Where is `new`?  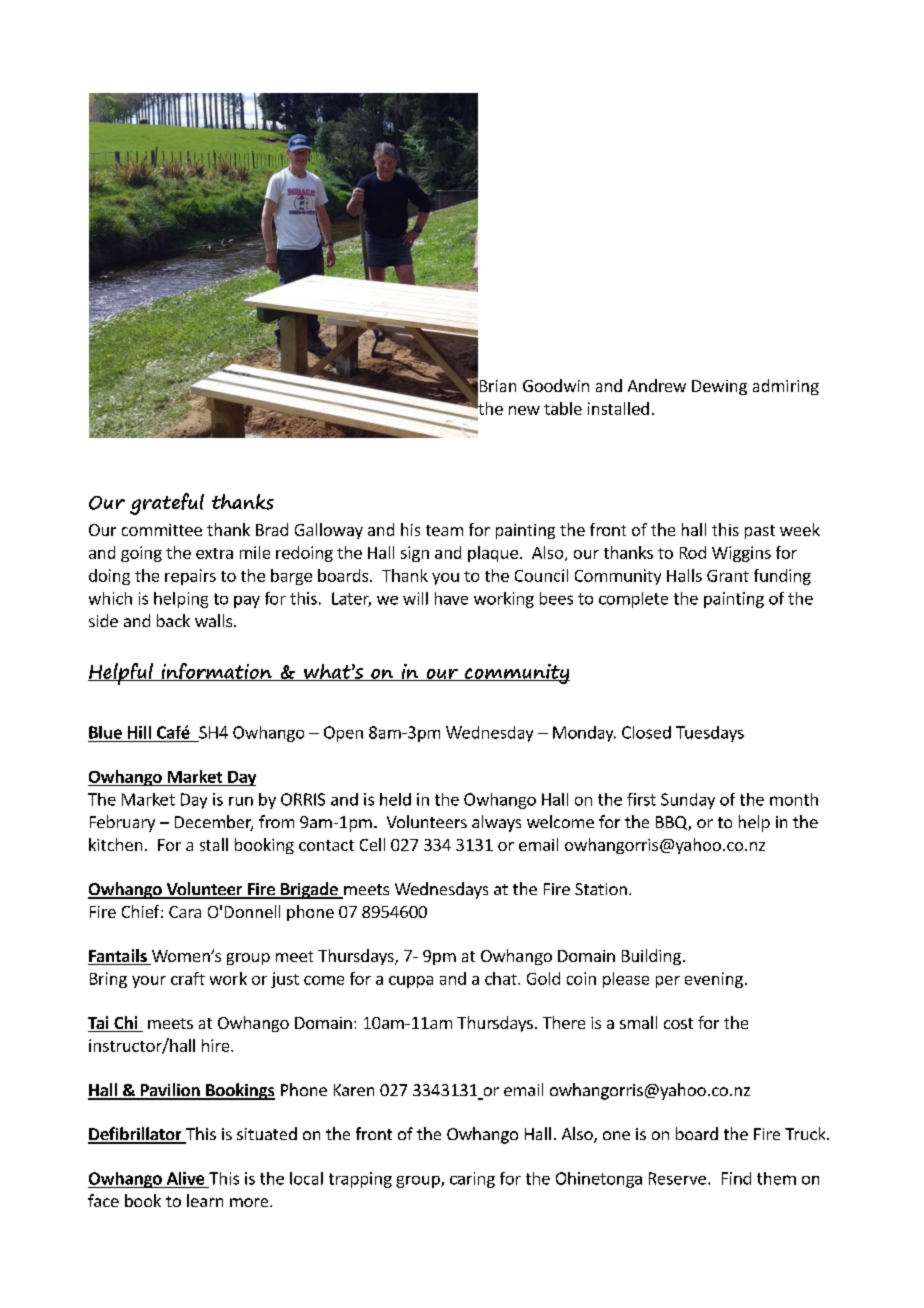
new is located at coordinates (524, 410).
